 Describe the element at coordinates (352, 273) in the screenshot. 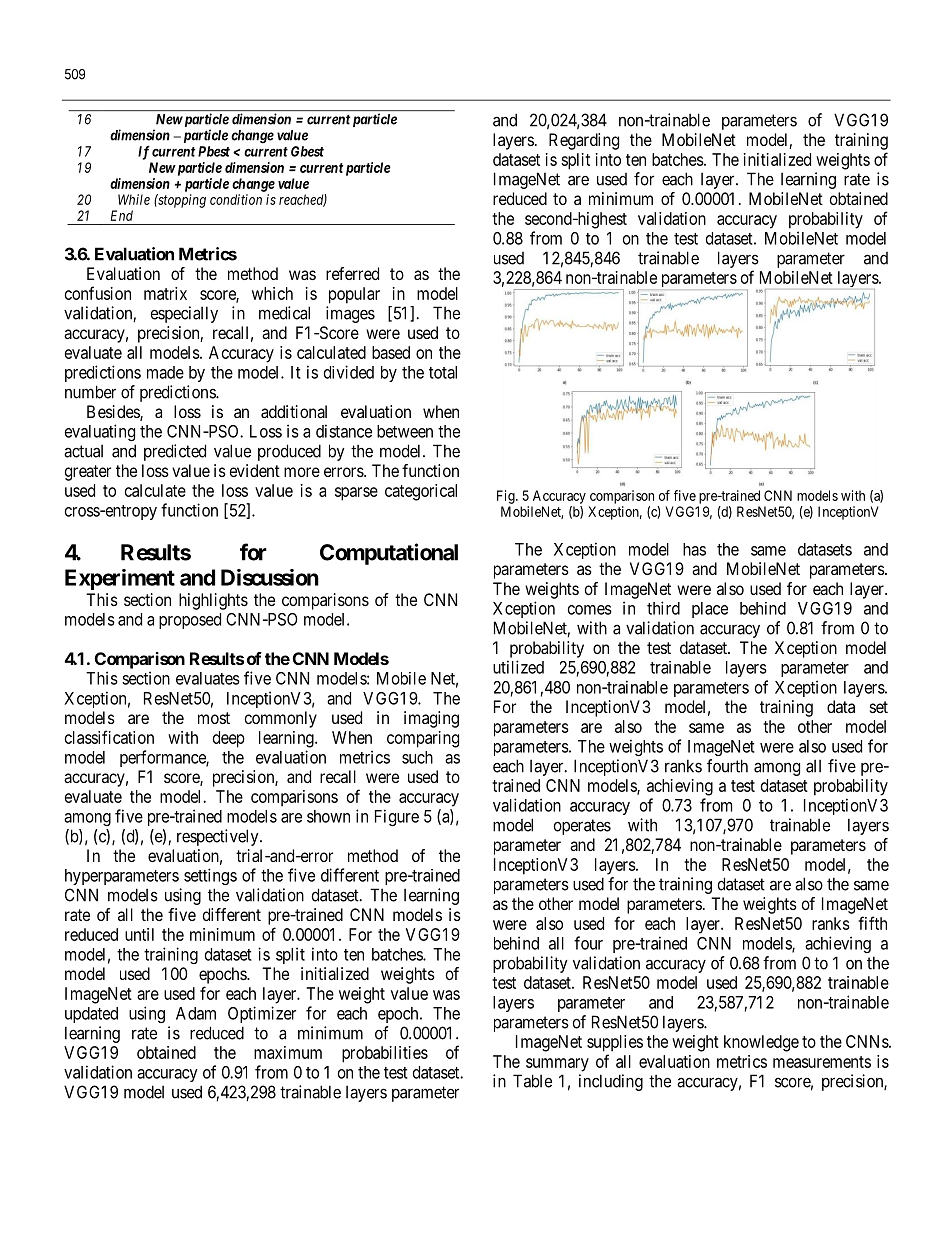

I see `referred` at that location.
